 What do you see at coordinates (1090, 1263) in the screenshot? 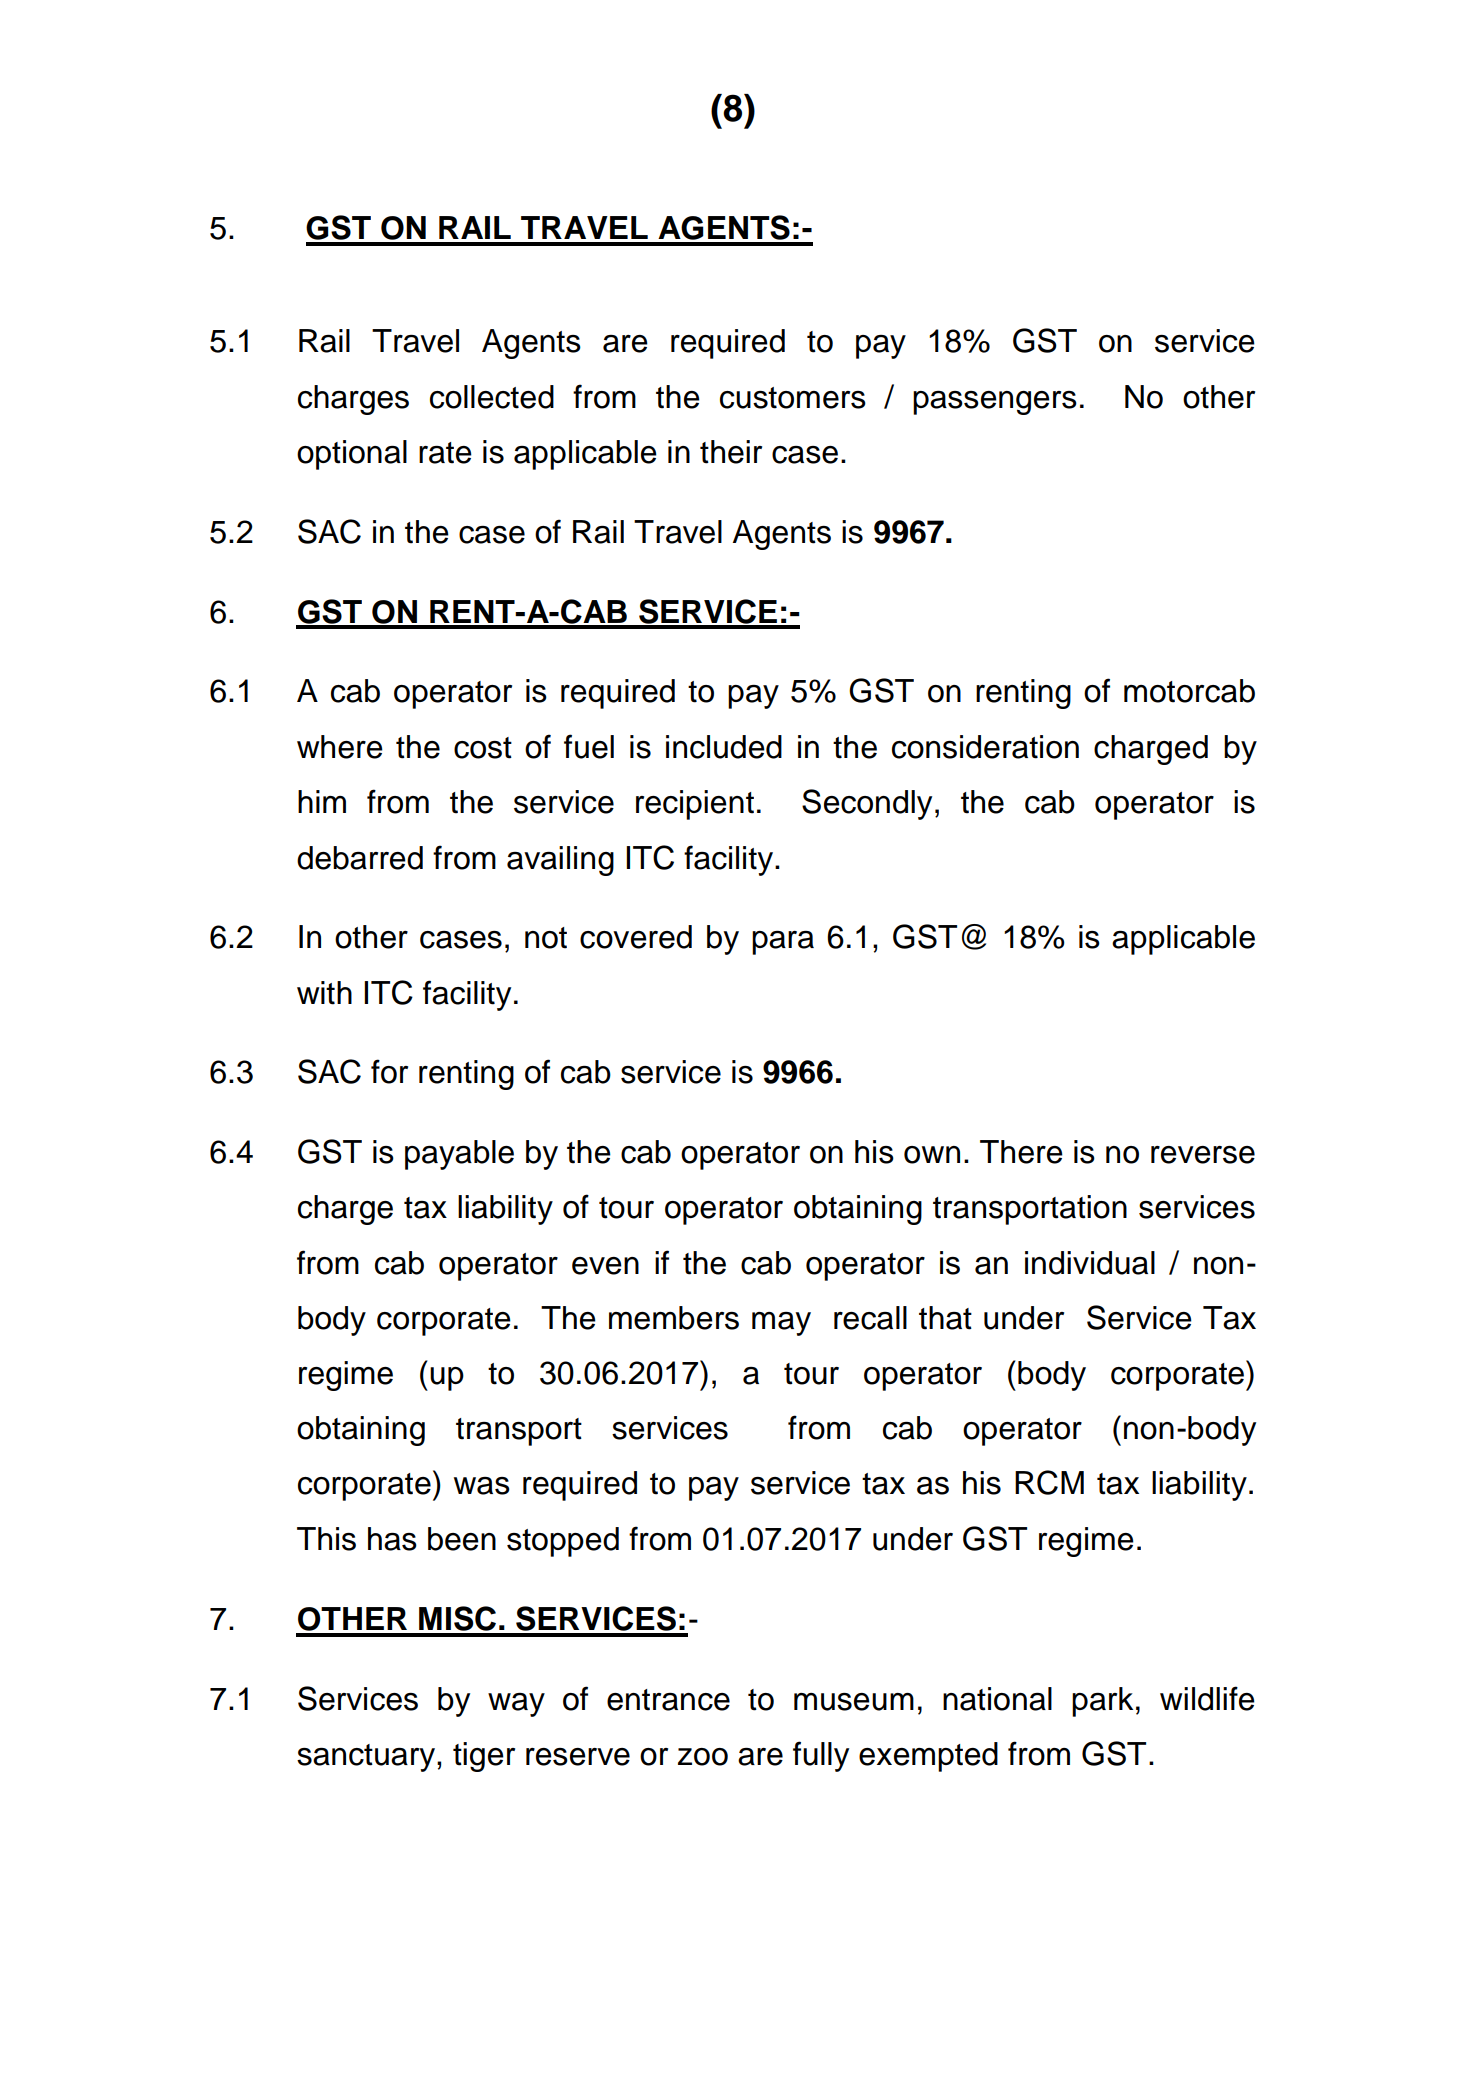
I see `individual` at bounding box center [1090, 1263].
